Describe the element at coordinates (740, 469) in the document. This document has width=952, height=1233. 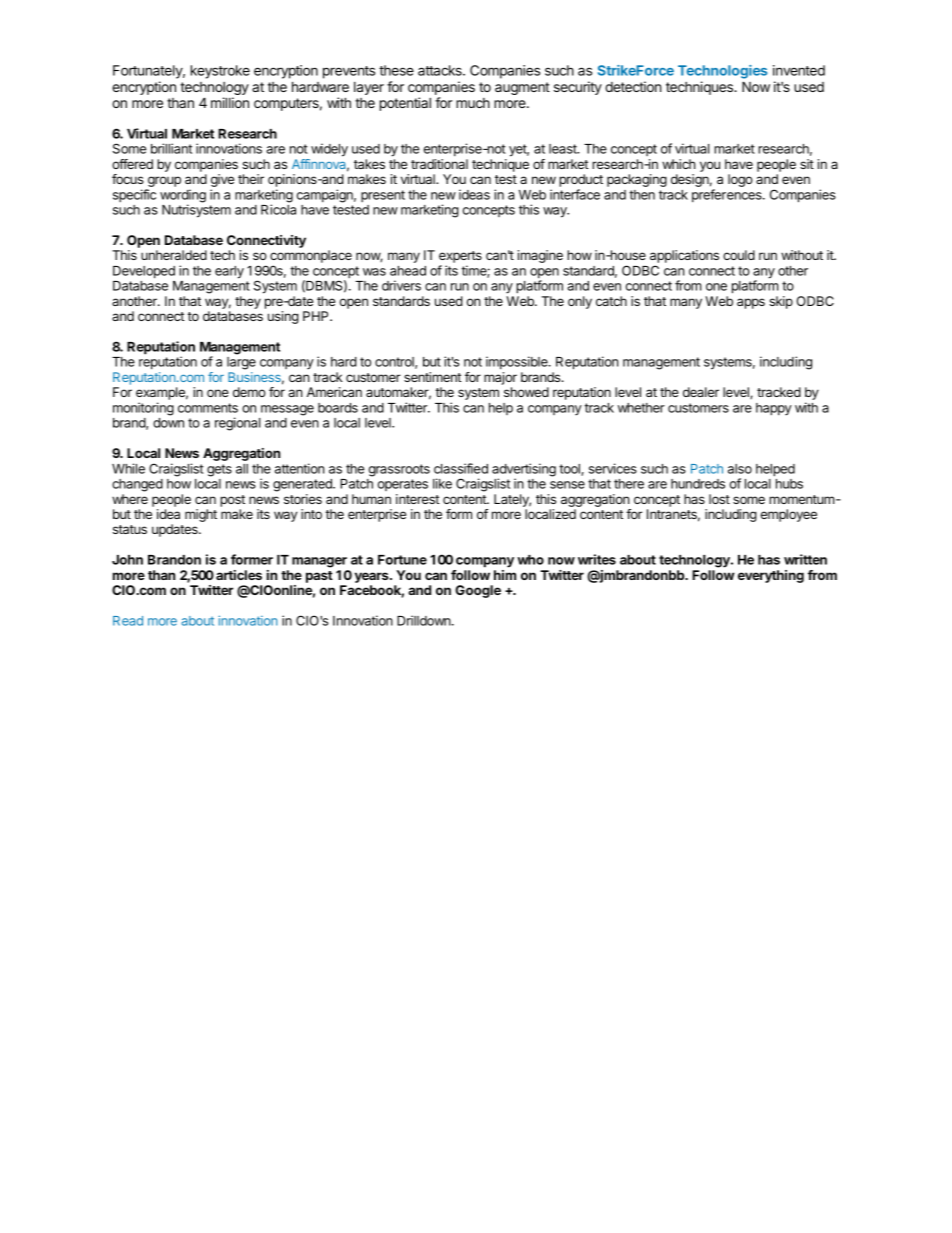
I see `also` at that location.
